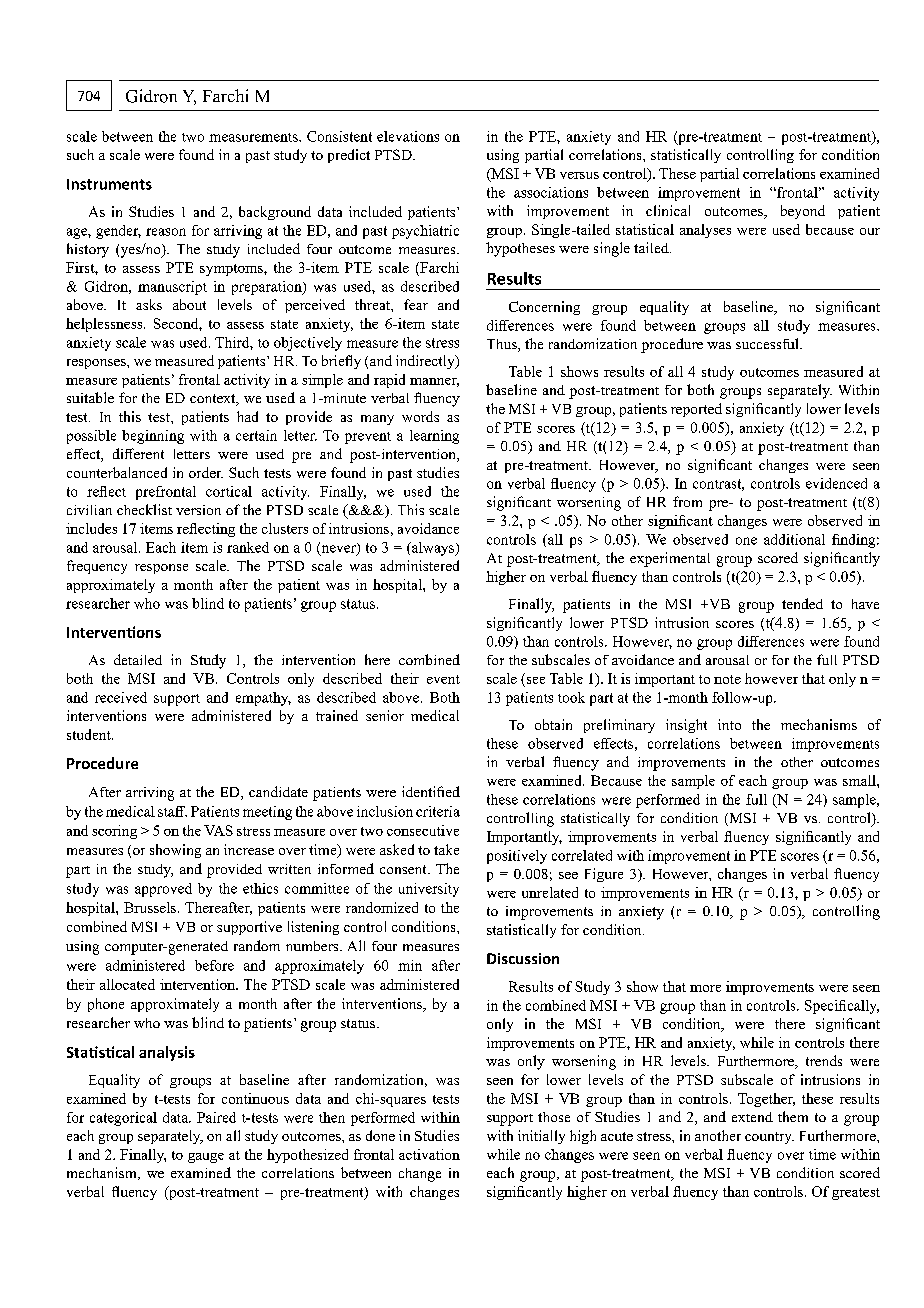  Describe the element at coordinates (429, 1154) in the screenshot. I see `activation` at that location.
